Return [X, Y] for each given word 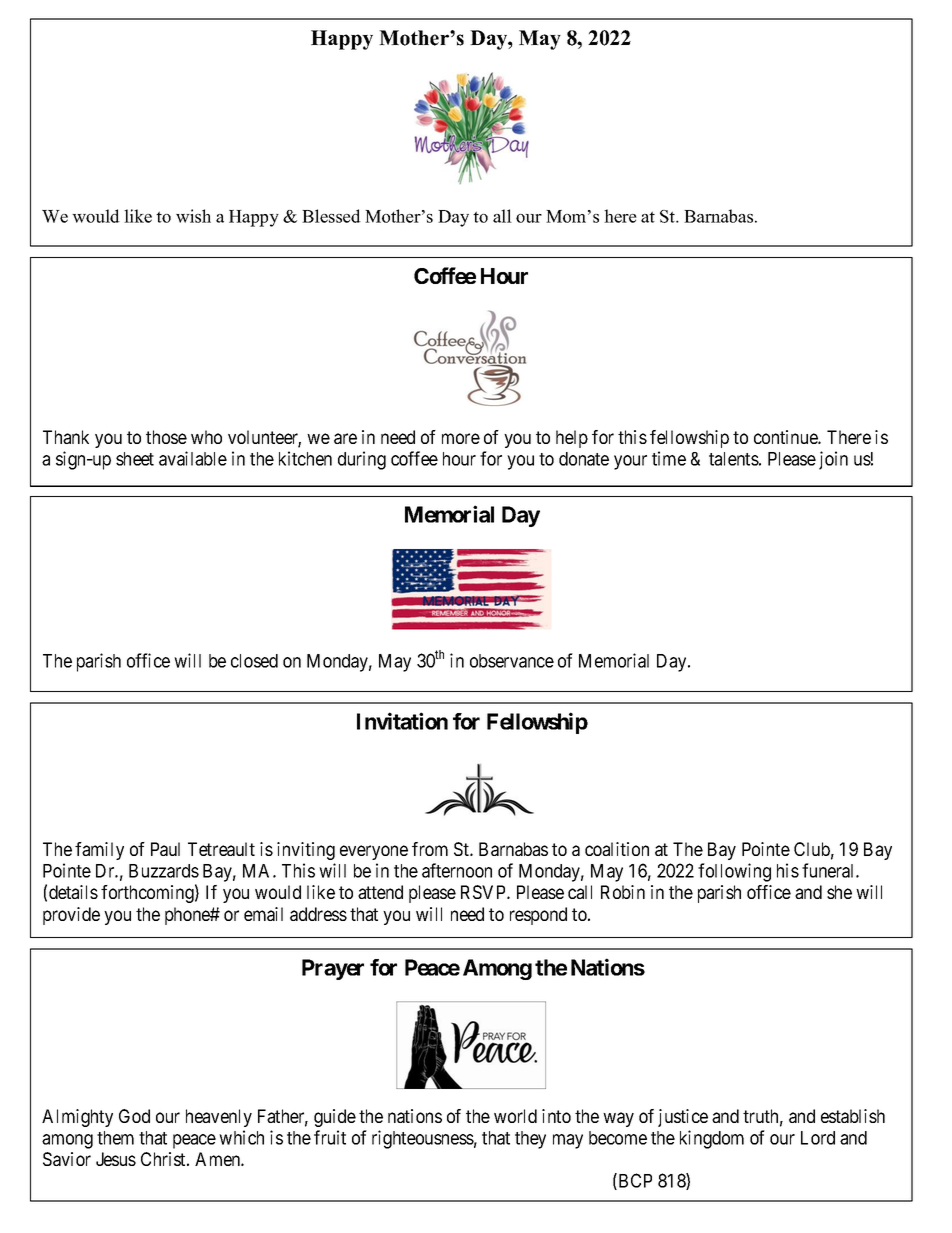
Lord [818, 1138]
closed [254, 661]
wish [193, 216]
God [134, 1116]
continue [786, 437]
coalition [617, 849]
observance [512, 661]
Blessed [331, 216]
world [515, 1116]
